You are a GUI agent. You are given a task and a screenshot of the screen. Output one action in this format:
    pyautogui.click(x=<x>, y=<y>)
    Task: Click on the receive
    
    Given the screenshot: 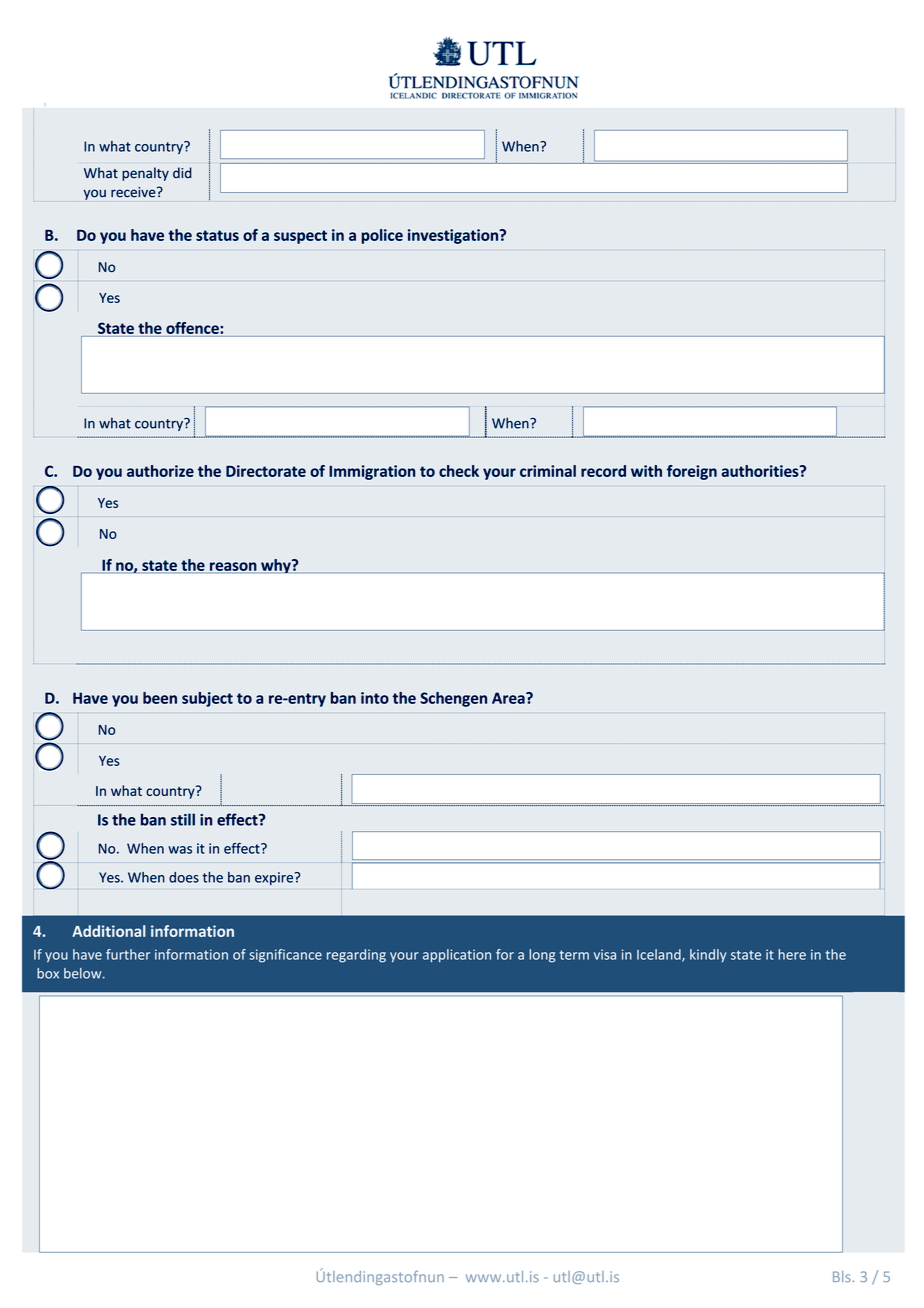 What is the action you would take?
    pyautogui.click(x=134, y=192)
